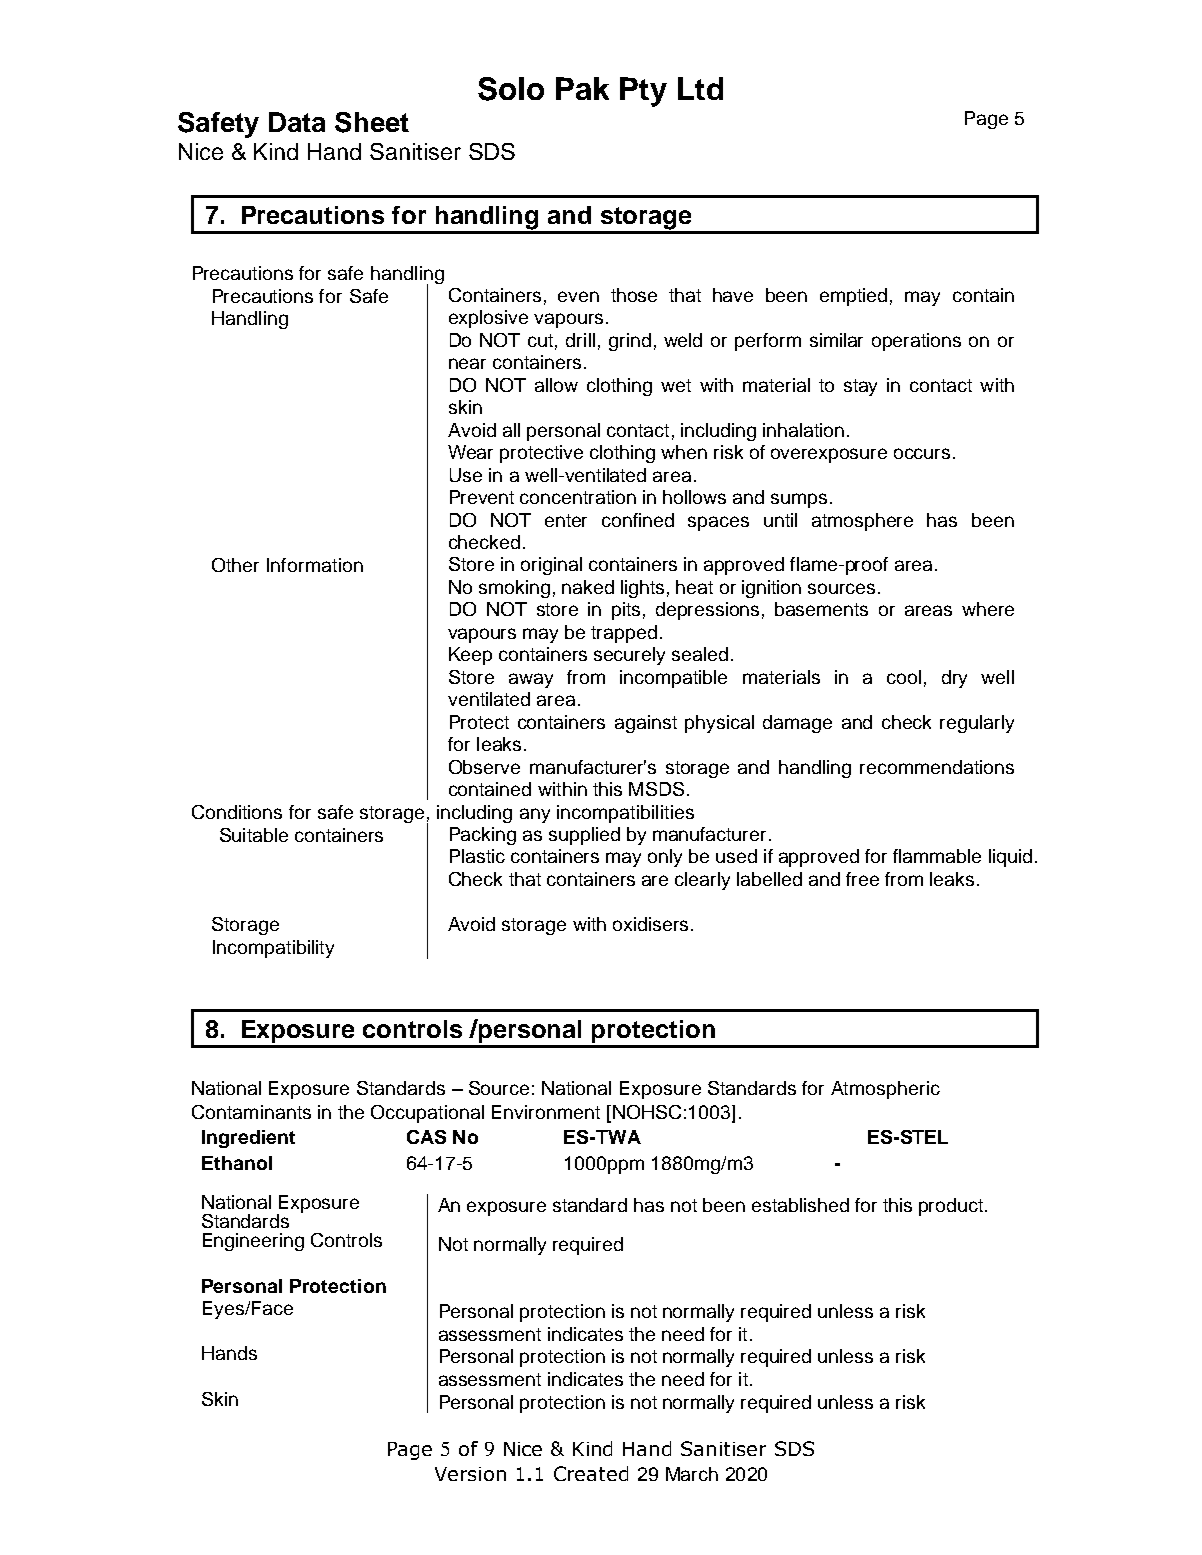  What do you see at coordinates (254, 835) in the screenshot?
I see `Suitable` at bounding box center [254, 835].
